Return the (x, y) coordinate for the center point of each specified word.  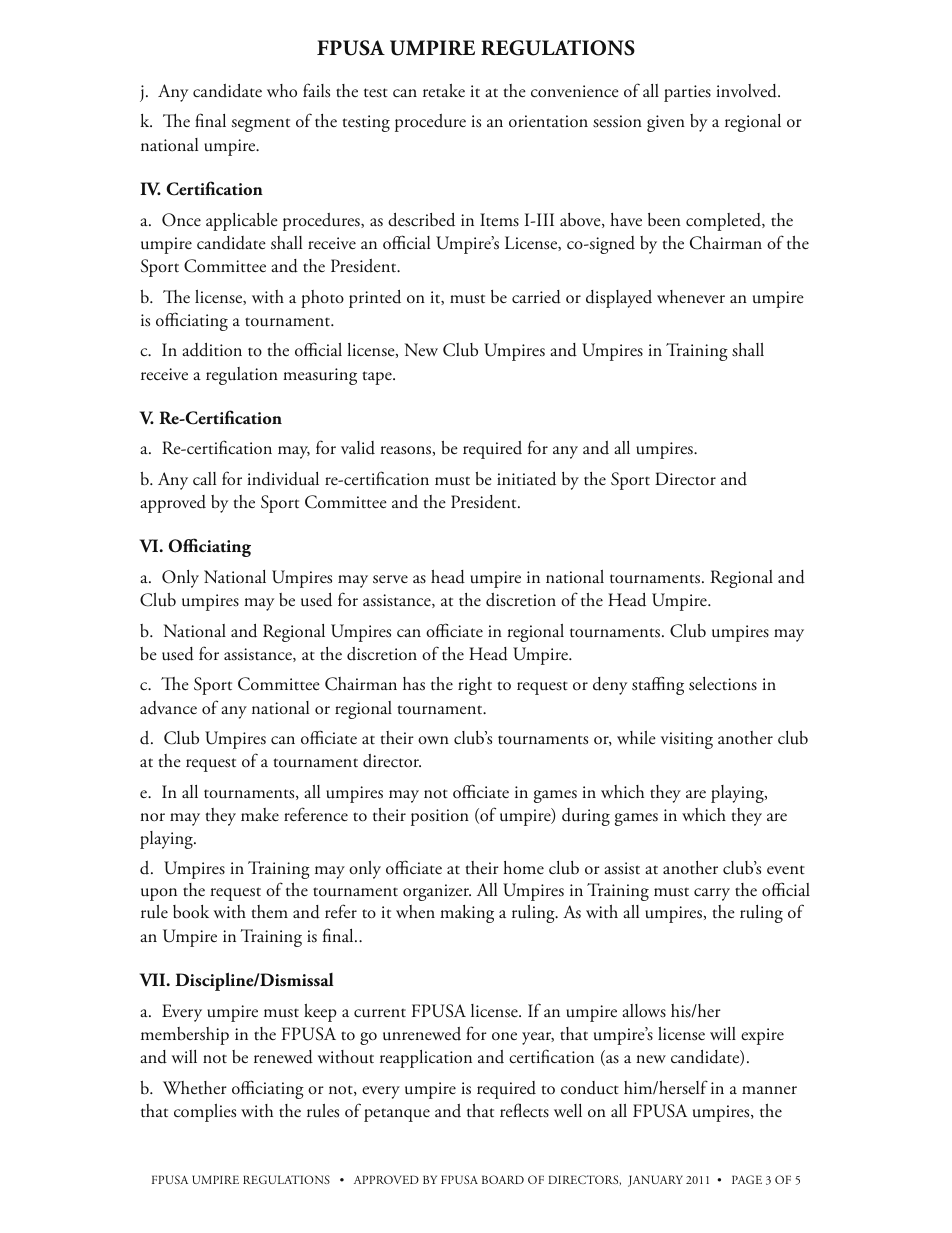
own (433, 740)
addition (212, 350)
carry (712, 894)
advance (168, 708)
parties (687, 93)
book (191, 912)
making (467, 914)
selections (723, 684)
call (204, 478)
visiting (687, 740)
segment (261, 125)
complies (205, 1113)
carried (536, 297)
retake (444, 91)
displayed (619, 299)
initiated (526, 479)
